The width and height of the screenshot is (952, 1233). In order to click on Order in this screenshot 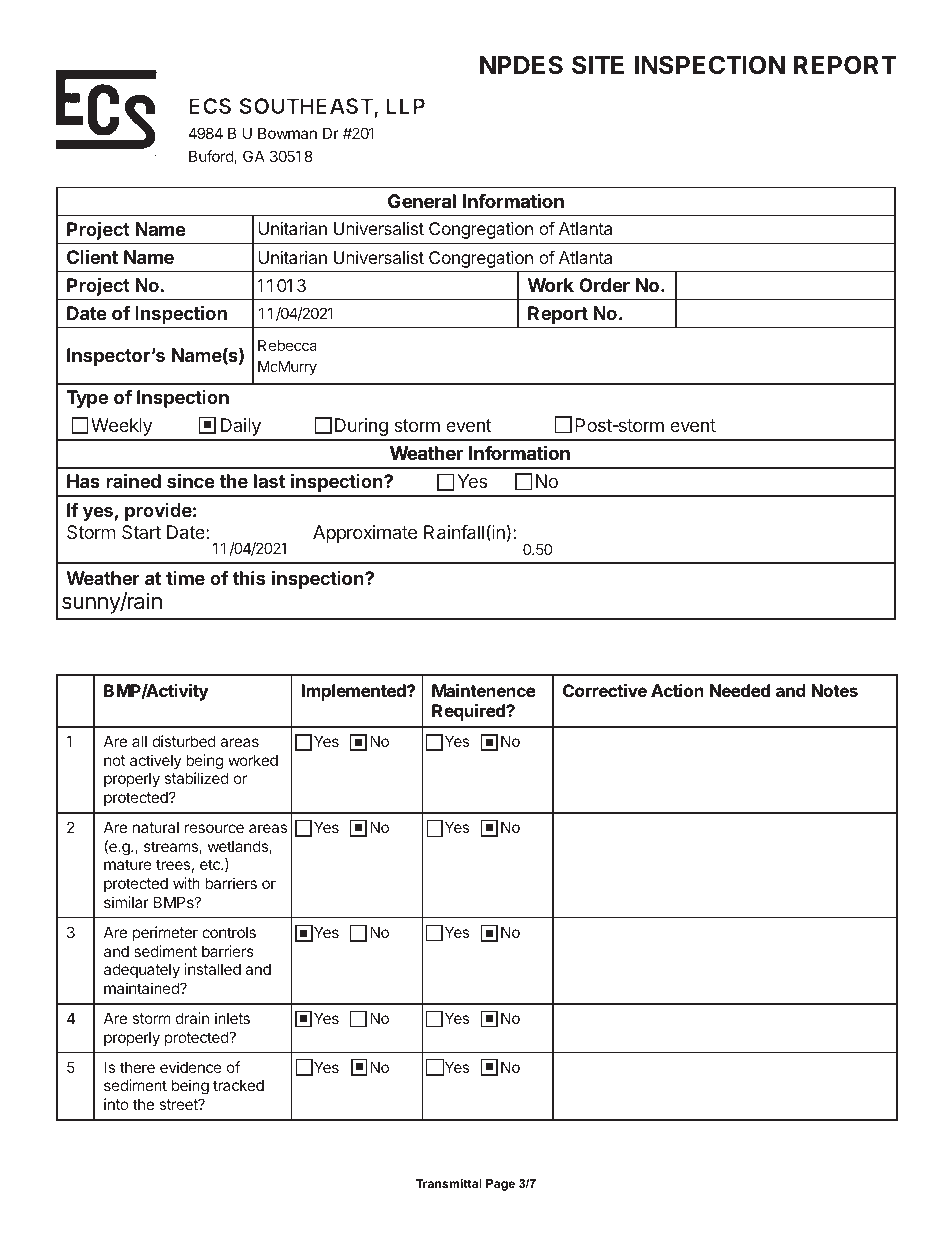, I will do `click(604, 285)`.
